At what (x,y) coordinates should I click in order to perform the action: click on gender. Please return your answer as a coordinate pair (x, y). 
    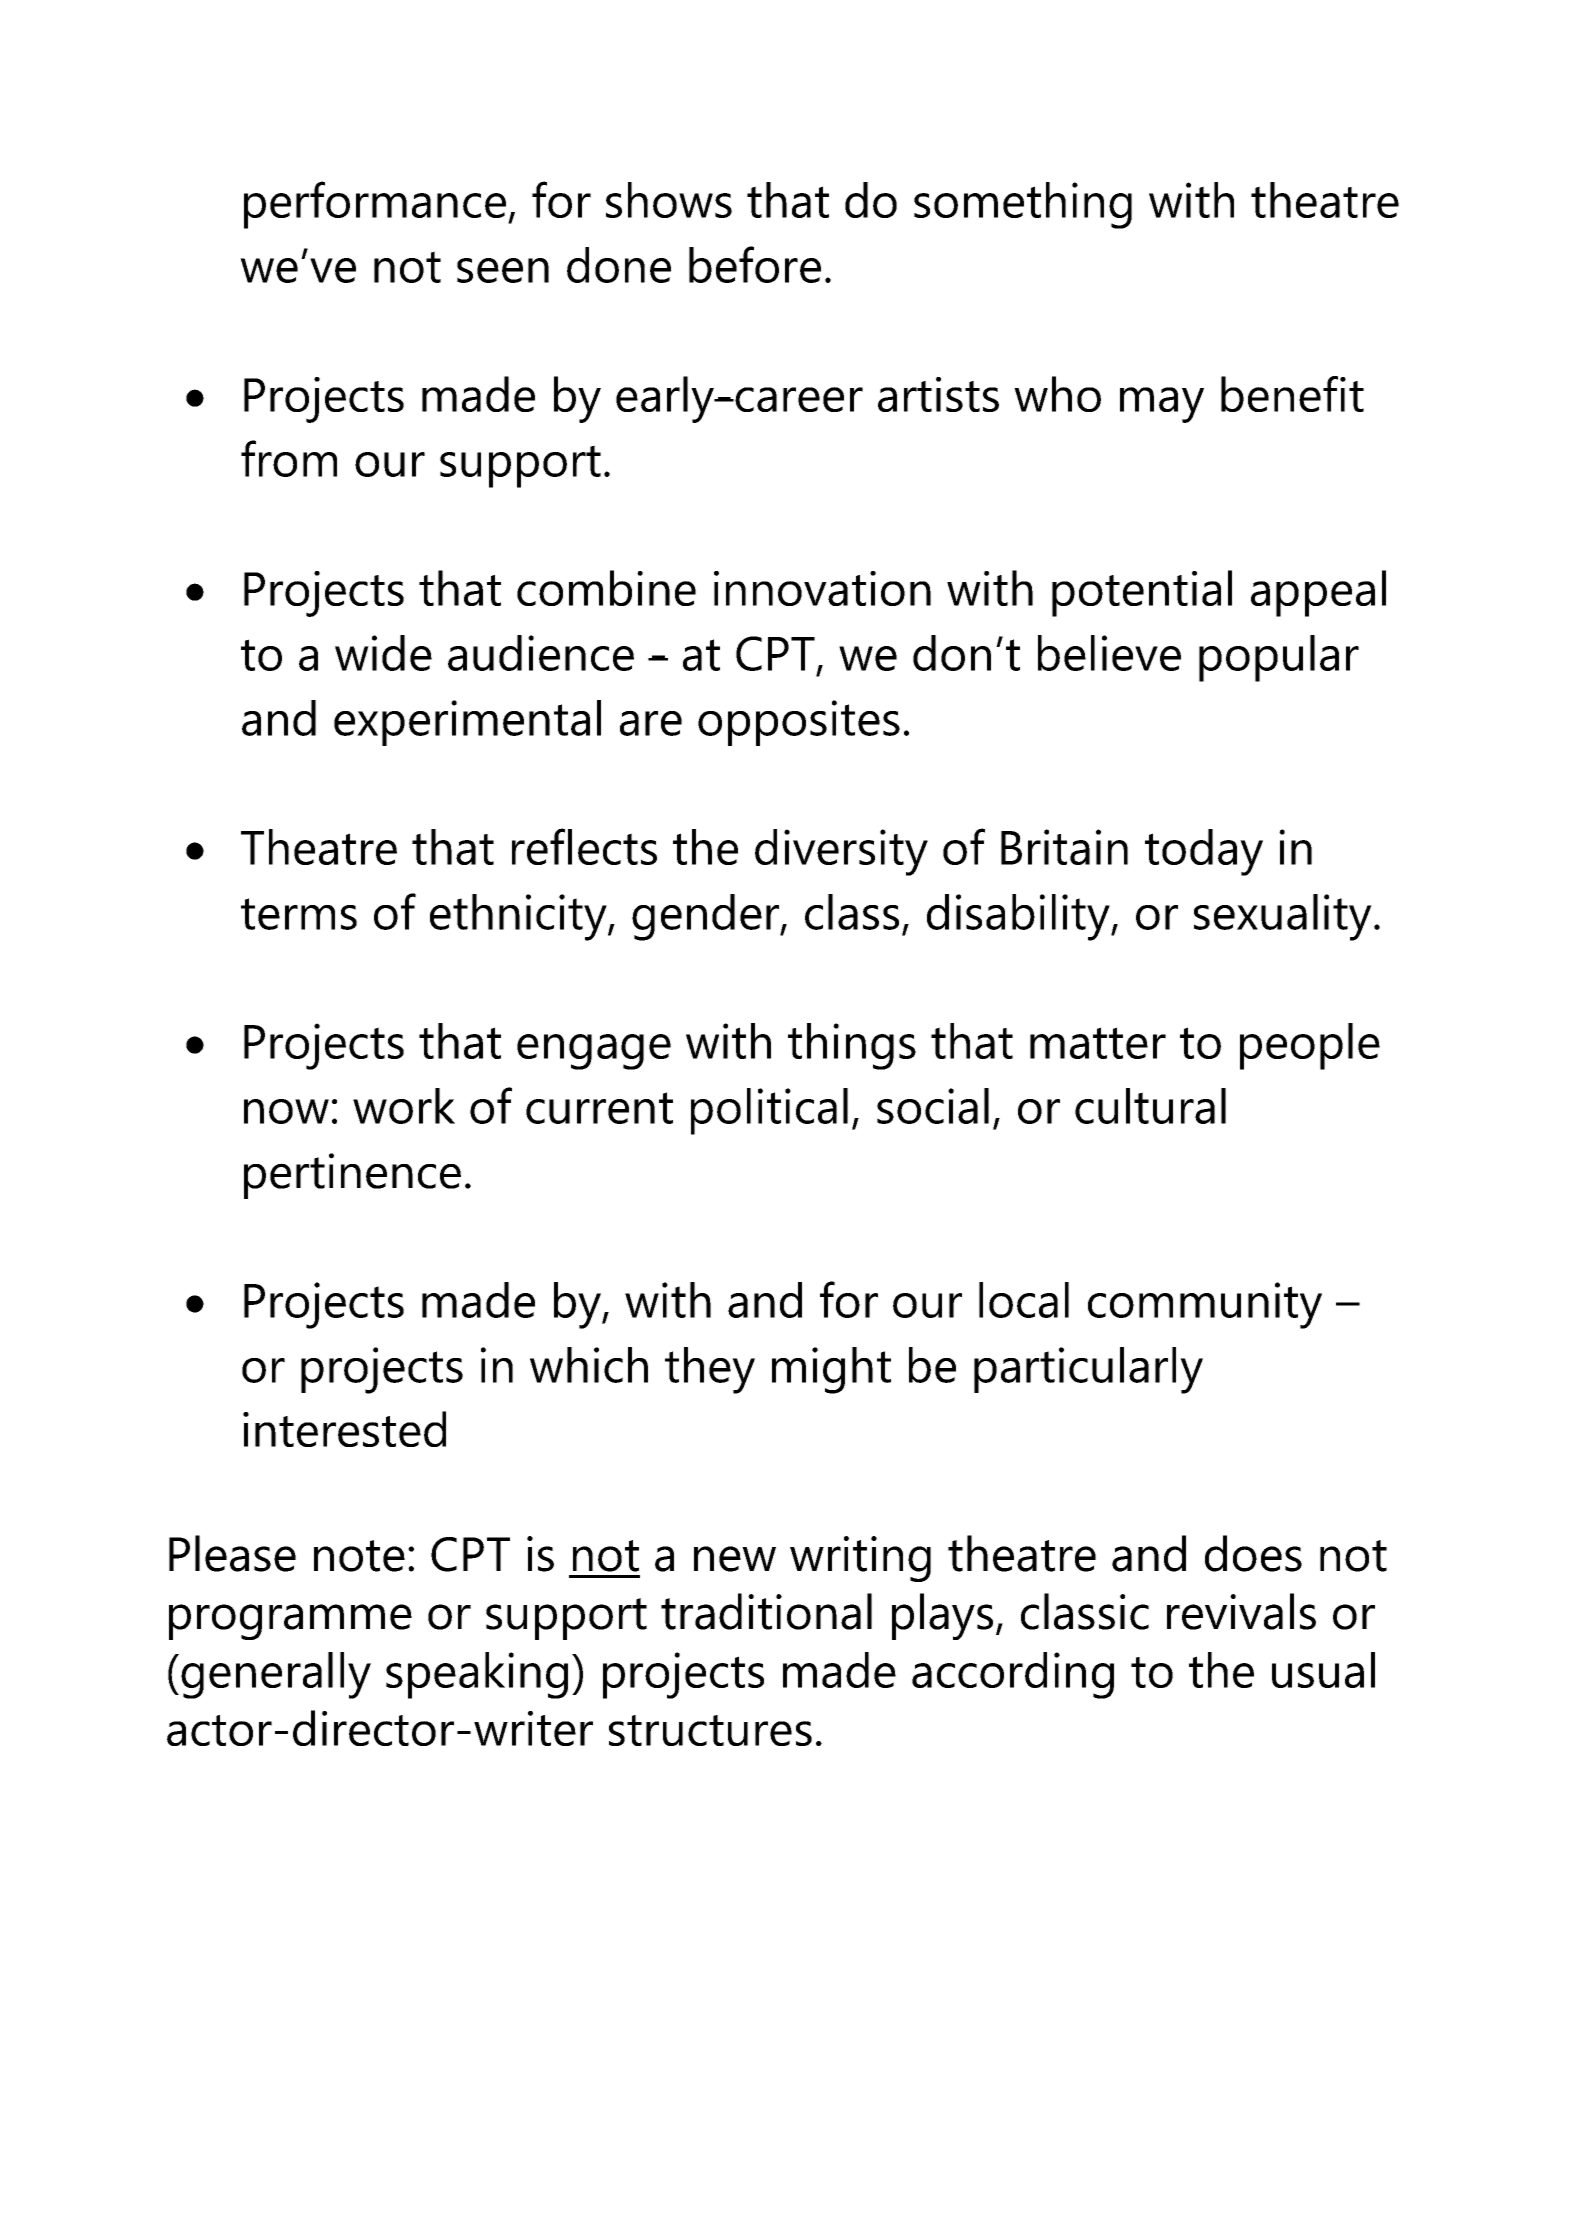
    Looking at the image, I should click on (707, 917).
